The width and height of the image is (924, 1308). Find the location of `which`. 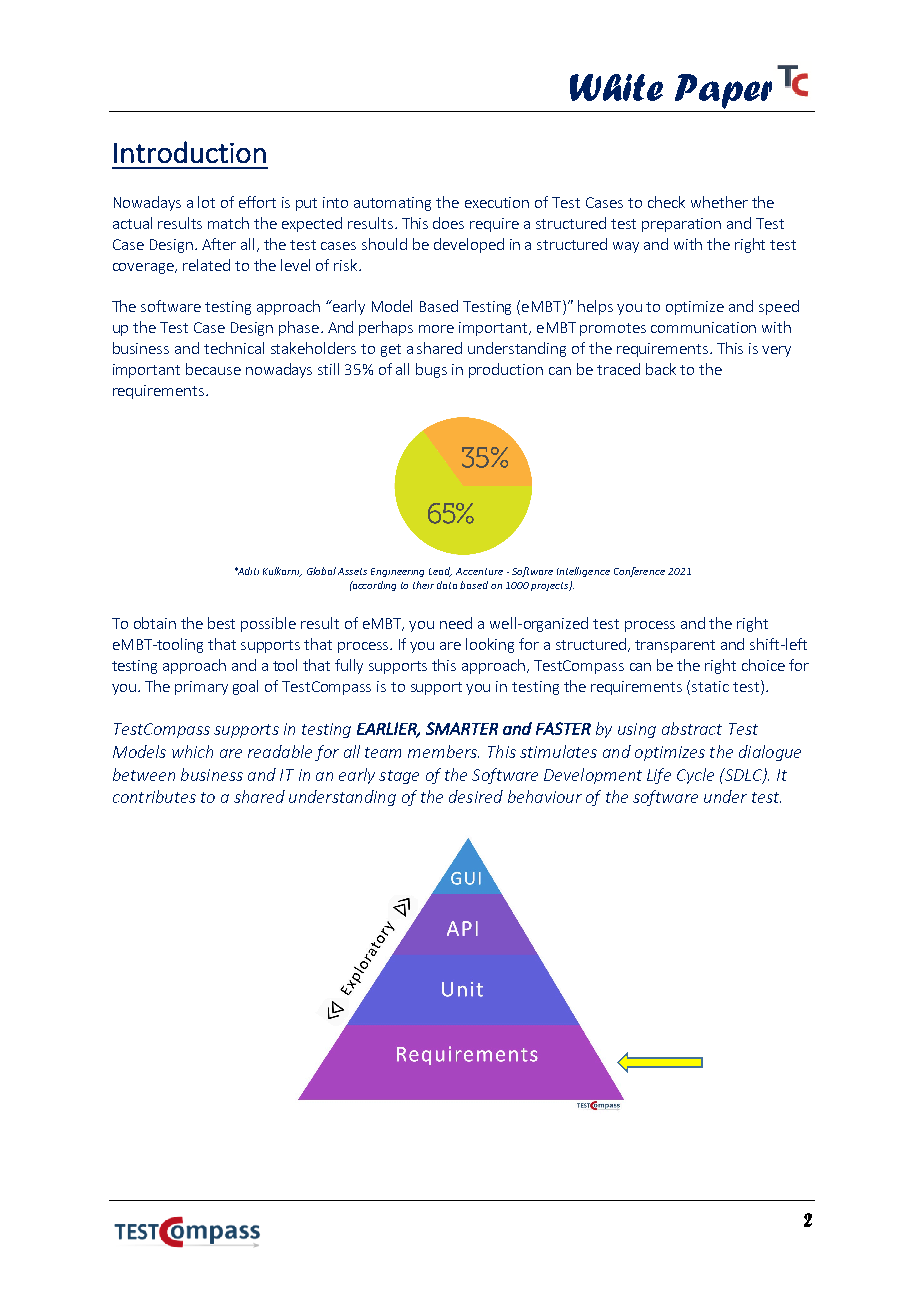

which is located at coordinates (192, 751).
